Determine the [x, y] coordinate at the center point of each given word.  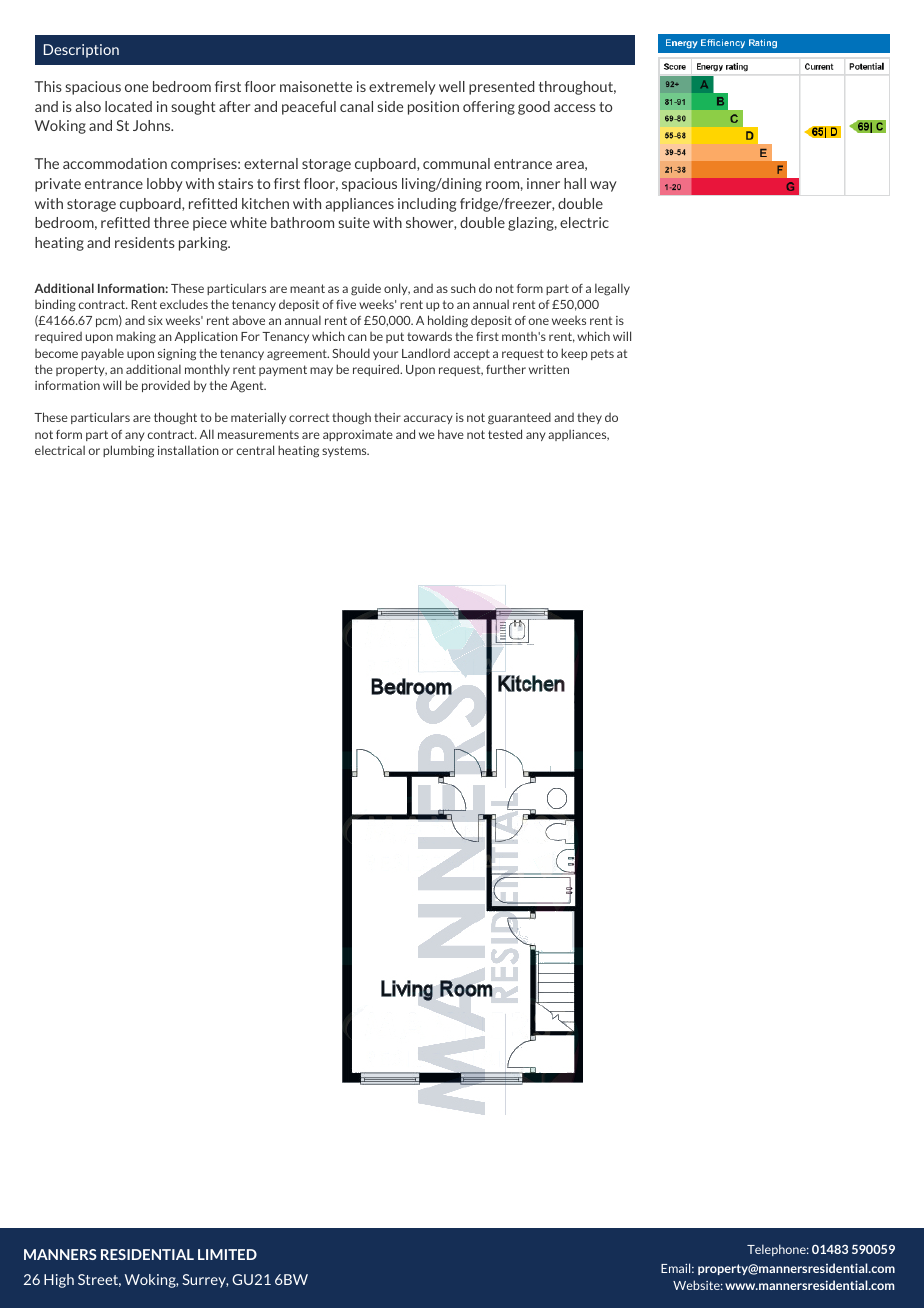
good [534, 108]
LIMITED [227, 1254]
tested [505, 434]
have [451, 434]
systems [345, 451]
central [255, 450]
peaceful [309, 108]
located [128, 106]
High [59, 1281]
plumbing [128, 451]
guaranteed [519, 418]
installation [188, 450]
